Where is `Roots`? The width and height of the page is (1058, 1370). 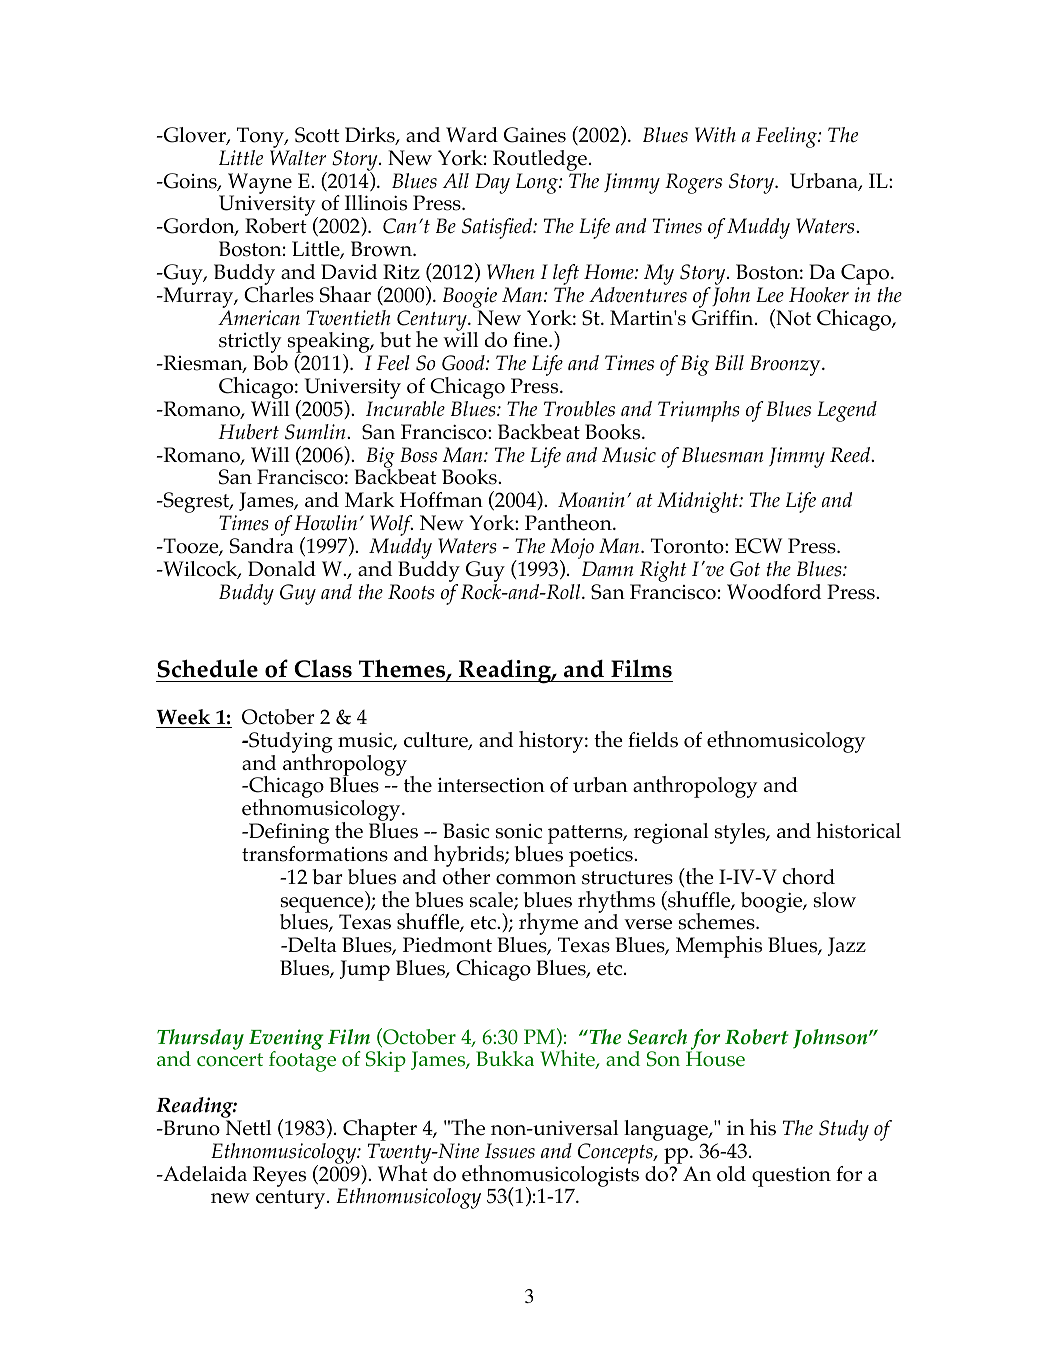
Roots is located at coordinates (411, 592).
